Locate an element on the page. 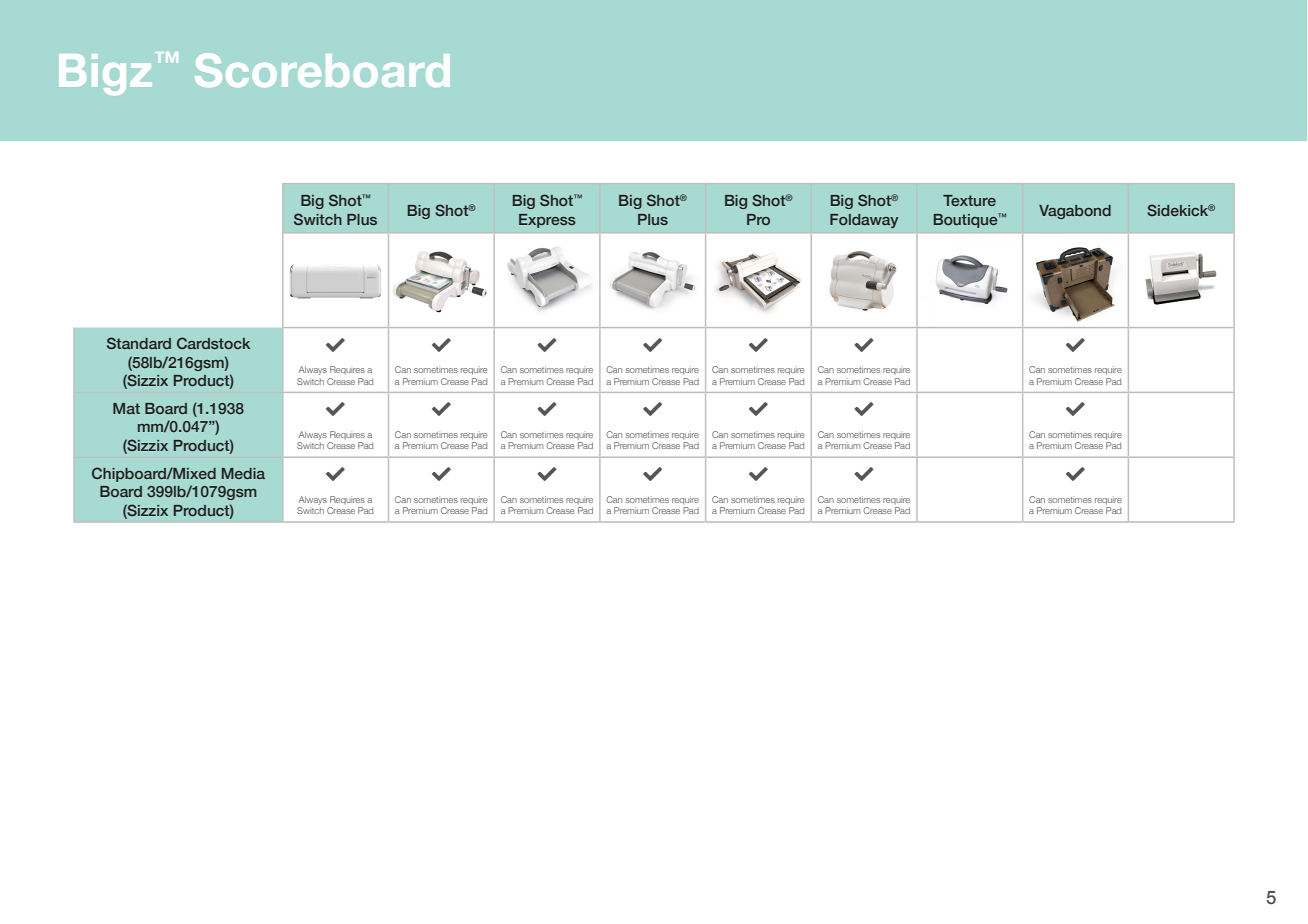 This image has width=1308, height=924. Texture is located at coordinates (969, 200).
